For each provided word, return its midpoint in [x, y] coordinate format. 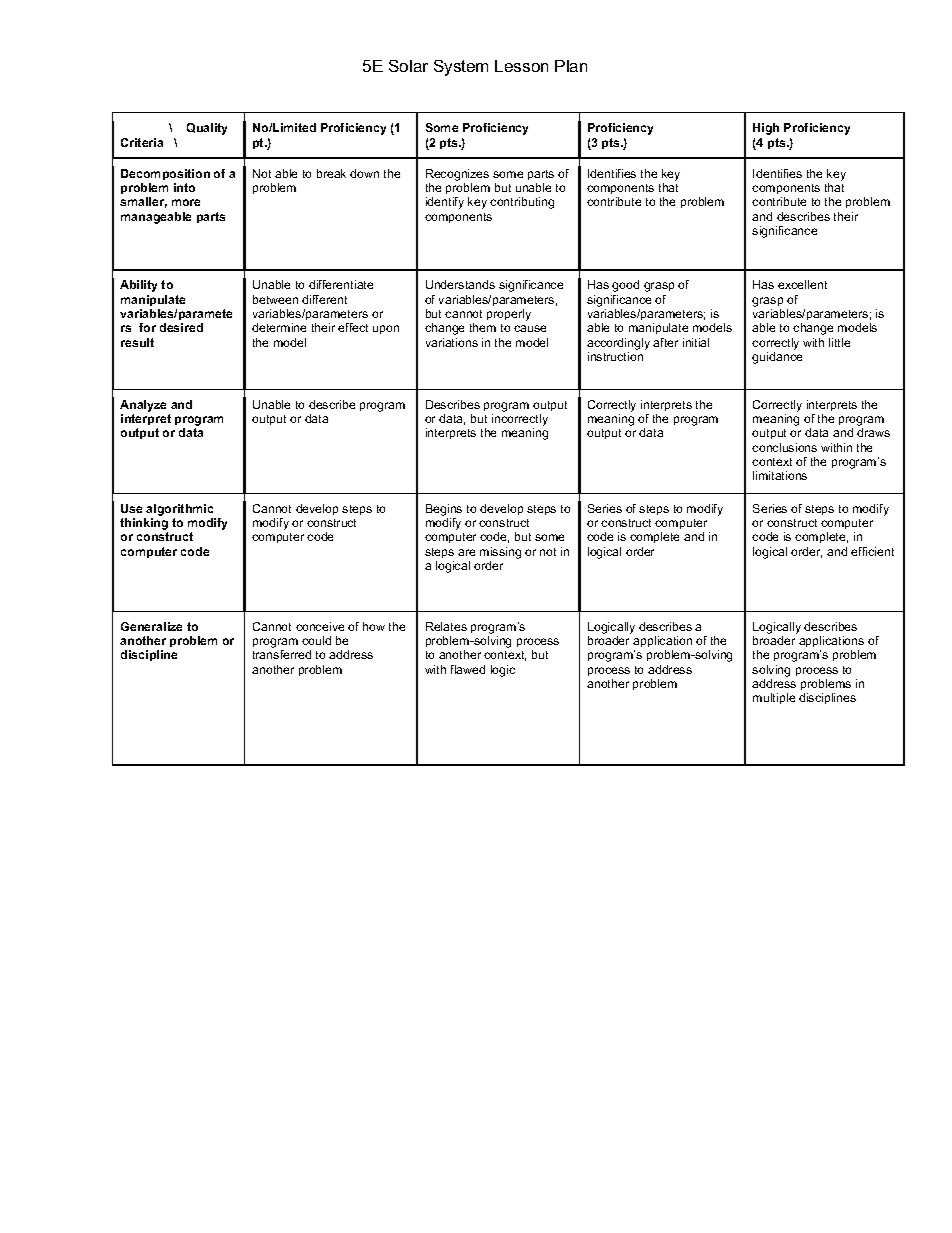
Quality [207, 129]
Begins [444, 510]
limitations [780, 475]
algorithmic [179, 510]
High [766, 129]
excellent [802, 284]
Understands [460, 284]
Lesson [521, 66]
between [275, 299]
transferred [282, 654]
